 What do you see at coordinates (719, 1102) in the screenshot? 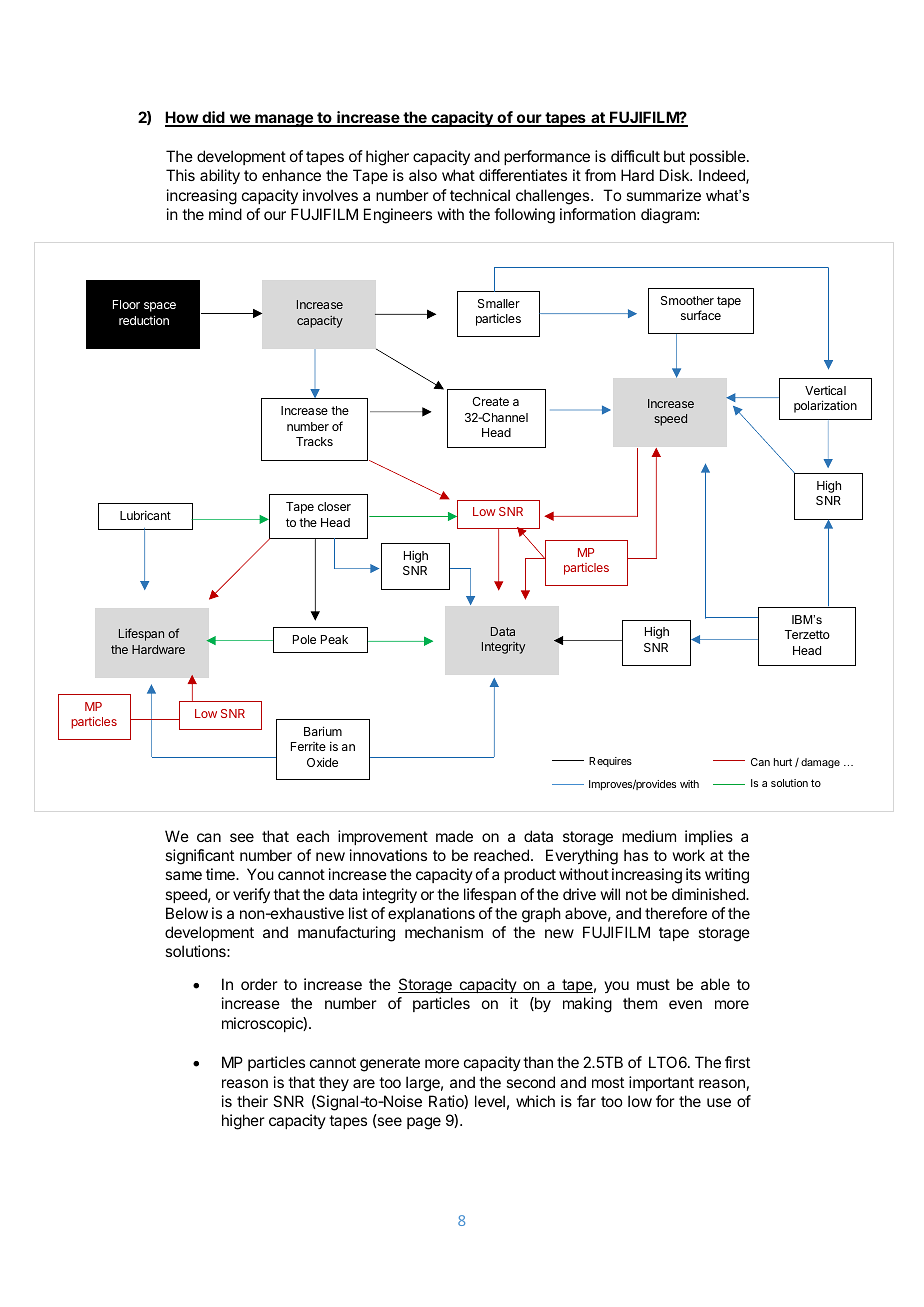
I see `use` at bounding box center [719, 1102].
